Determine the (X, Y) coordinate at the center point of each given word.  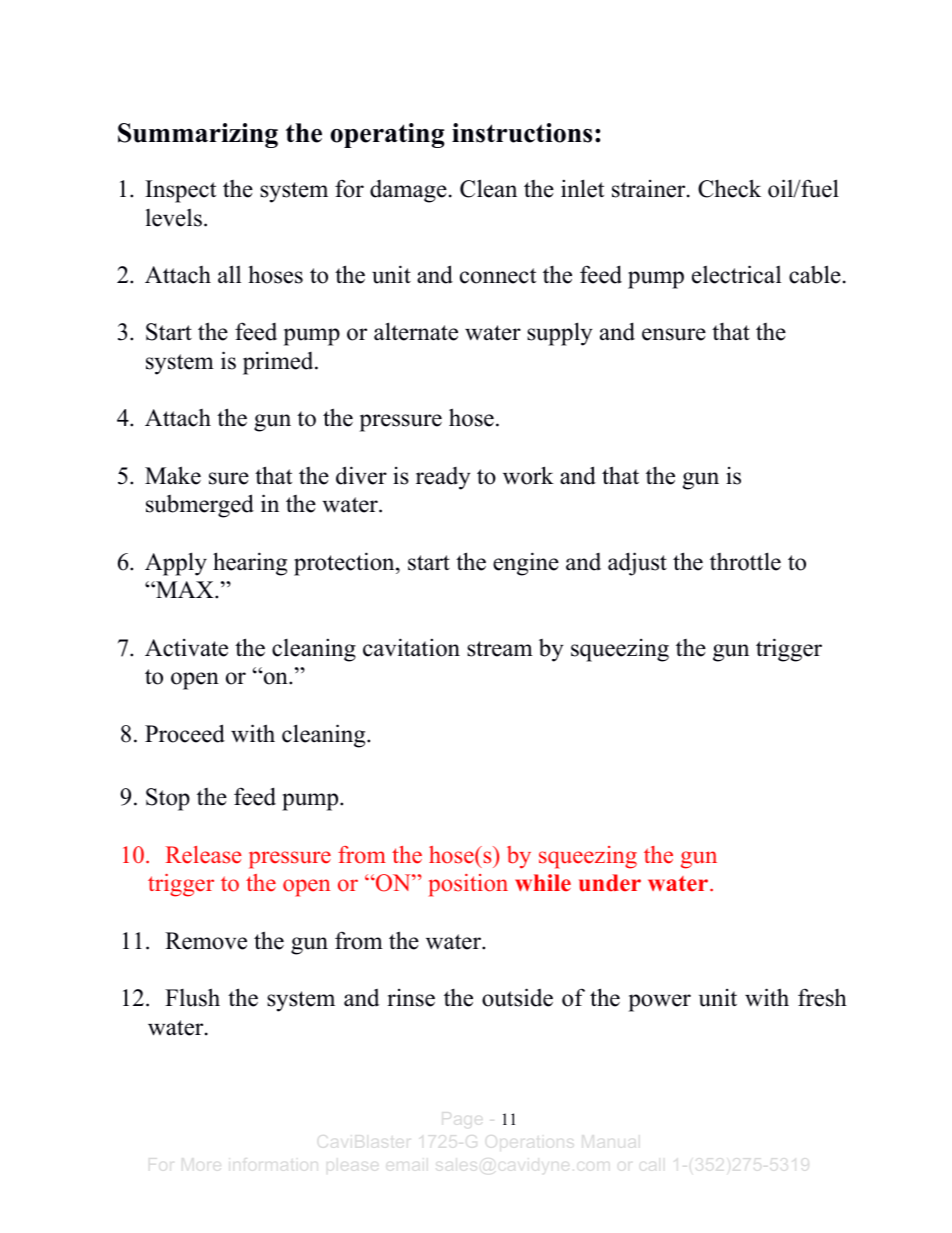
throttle (745, 561)
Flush (192, 997)
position (468, 885)
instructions (522, 133)
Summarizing (198, 135)
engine (526, 564)
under (610, 883)
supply (560, 334)
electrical (736, 274)
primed (279, 363)
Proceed (185, 733)
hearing (250, 564)
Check (729, 188)
